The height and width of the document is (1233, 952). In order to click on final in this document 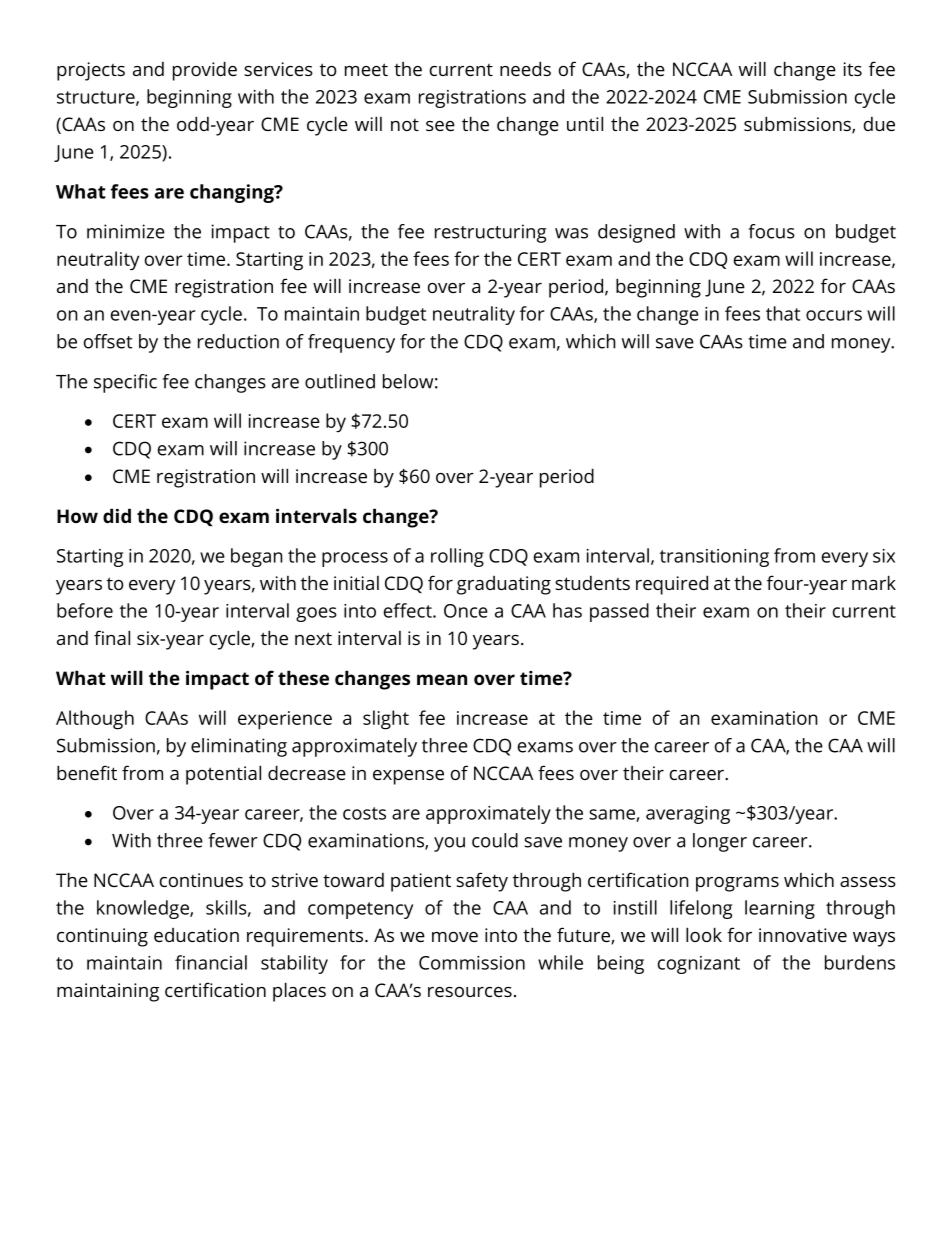, I will do `click(112, 637)`.
